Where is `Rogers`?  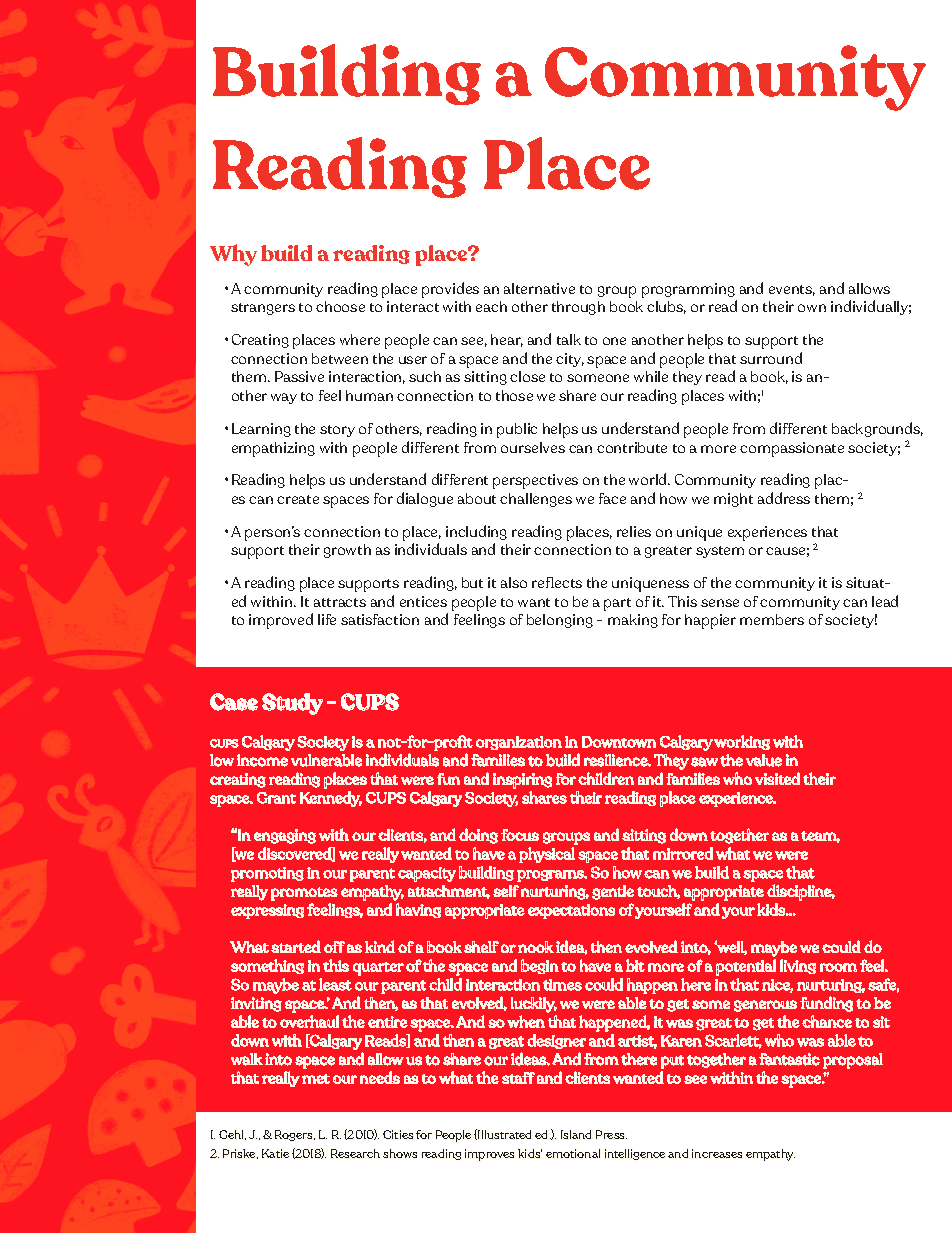
Rogers is located at coordinates (295, 1135).
